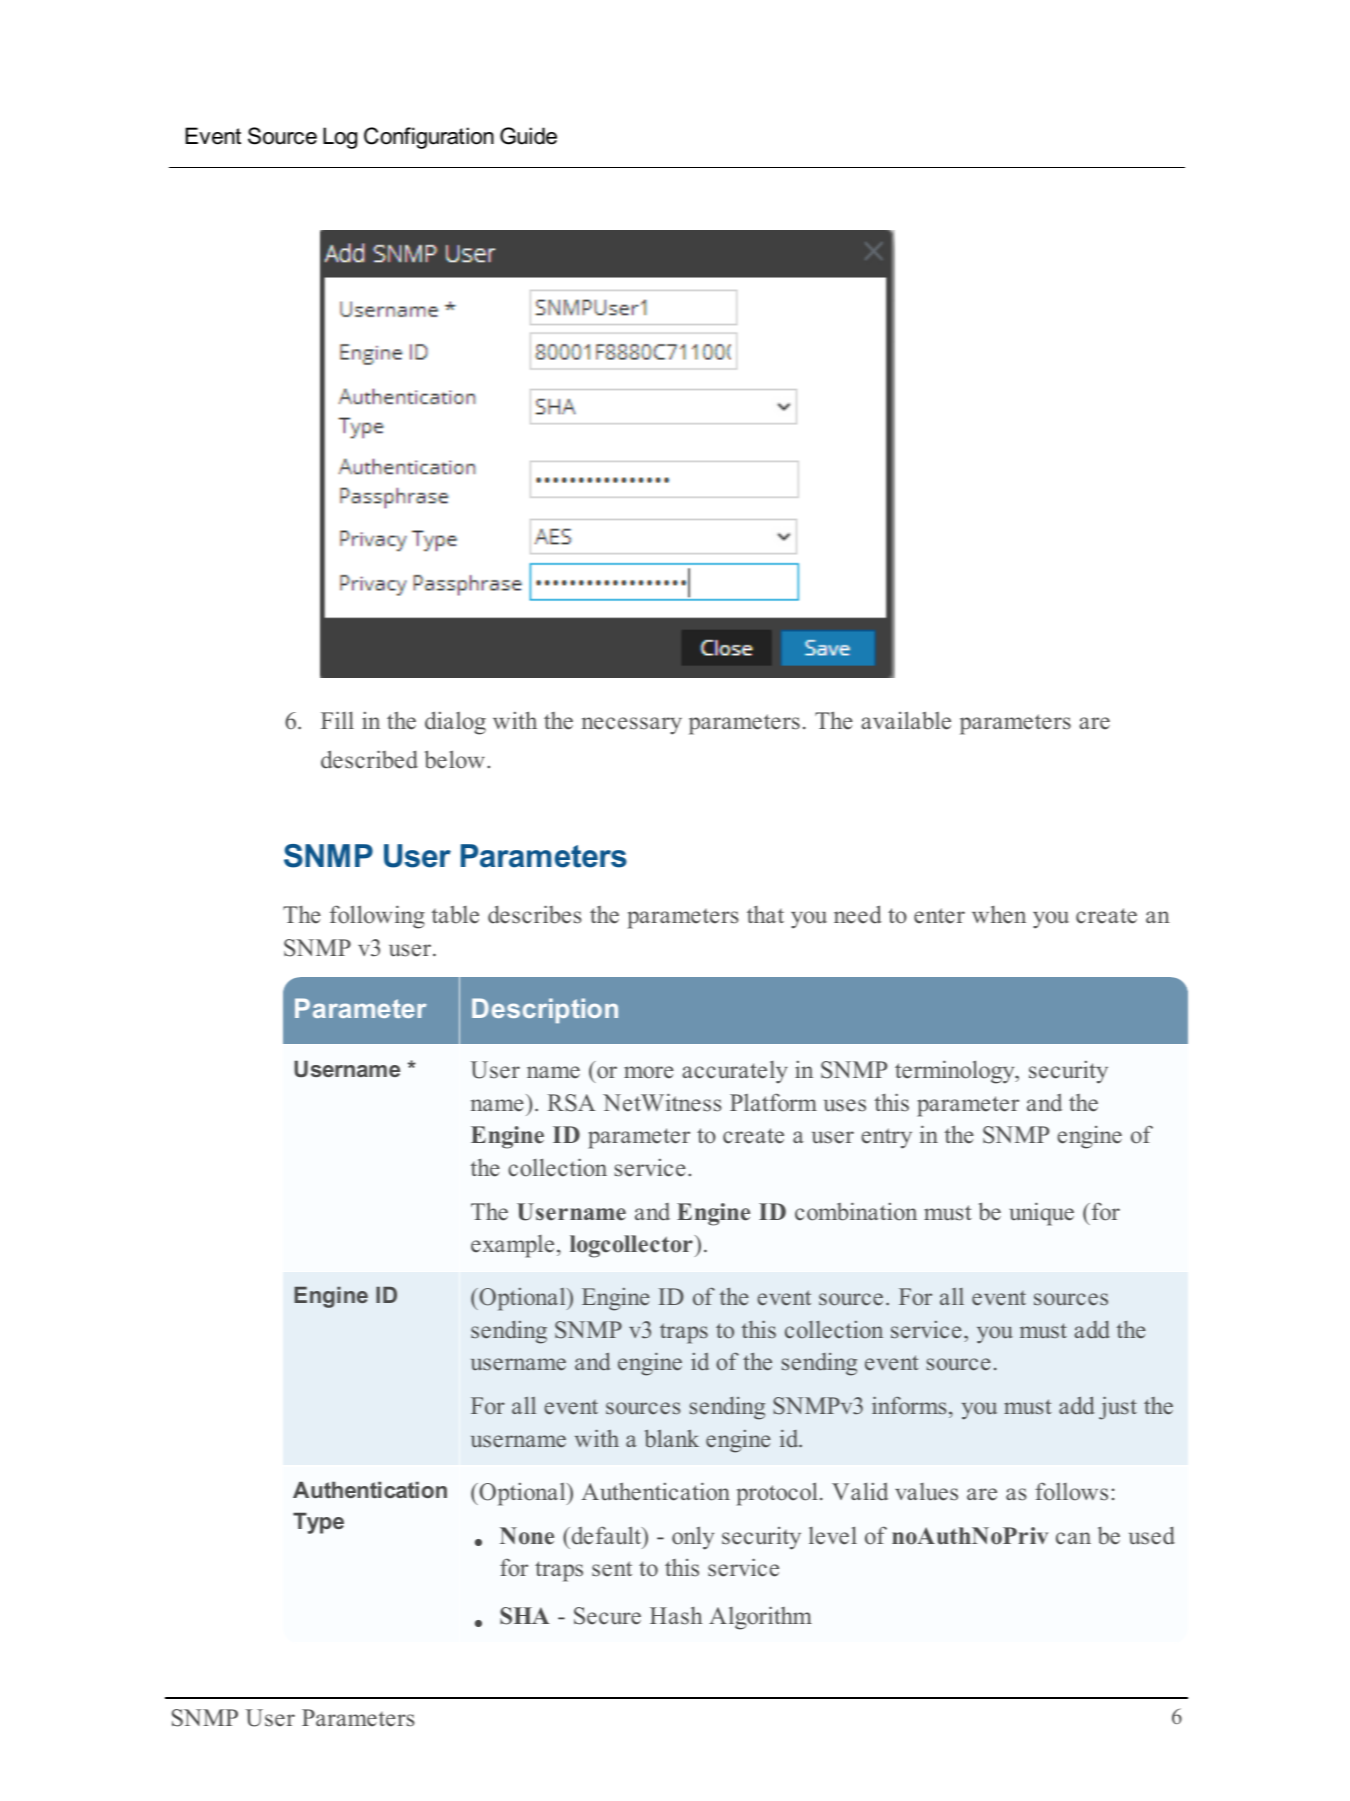 This image has width=1350, height=1801. I want to click on when, so click(999, 915).
